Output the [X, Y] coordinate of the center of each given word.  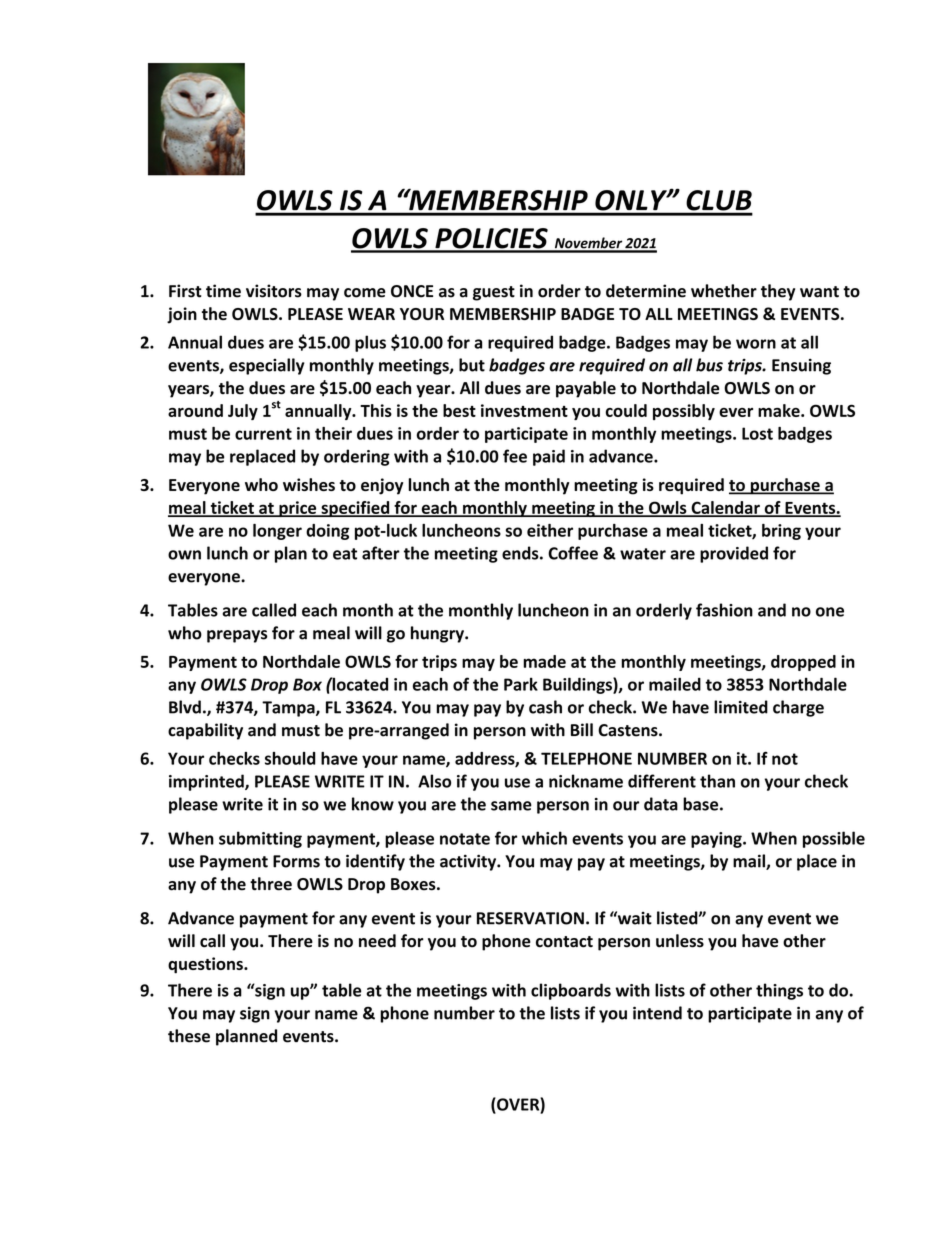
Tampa [289, 709]
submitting [260, 839]
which [544, 838]
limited [741, 707]
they [778, 292]
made [544, 661]
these [189, 1036]
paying [717, 840]
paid [549, 457]
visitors [274, 291]
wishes [309, 484]
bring [781, 532]
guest [494, 293]
